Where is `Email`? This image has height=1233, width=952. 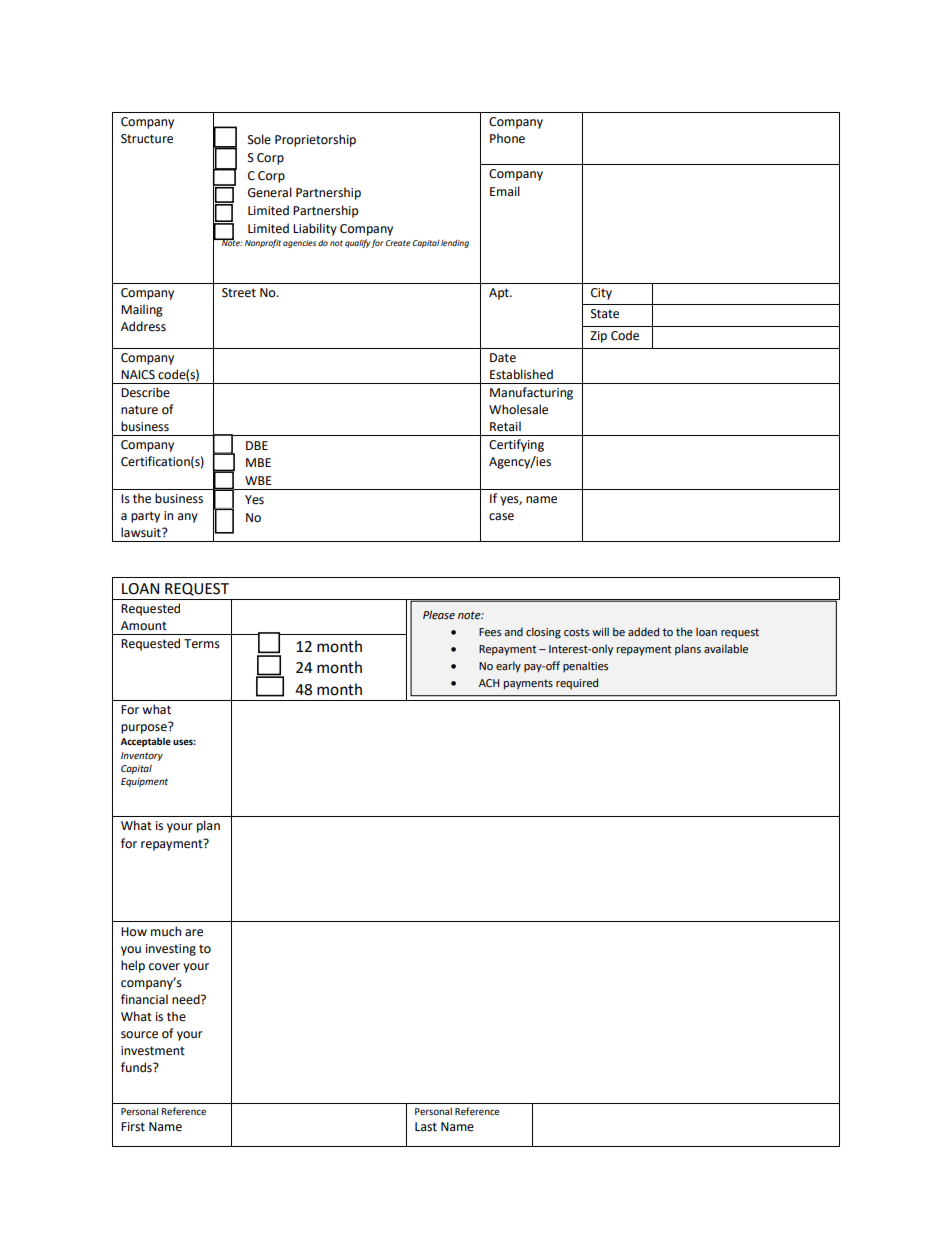
Email is located at coordinates (505, 191).
